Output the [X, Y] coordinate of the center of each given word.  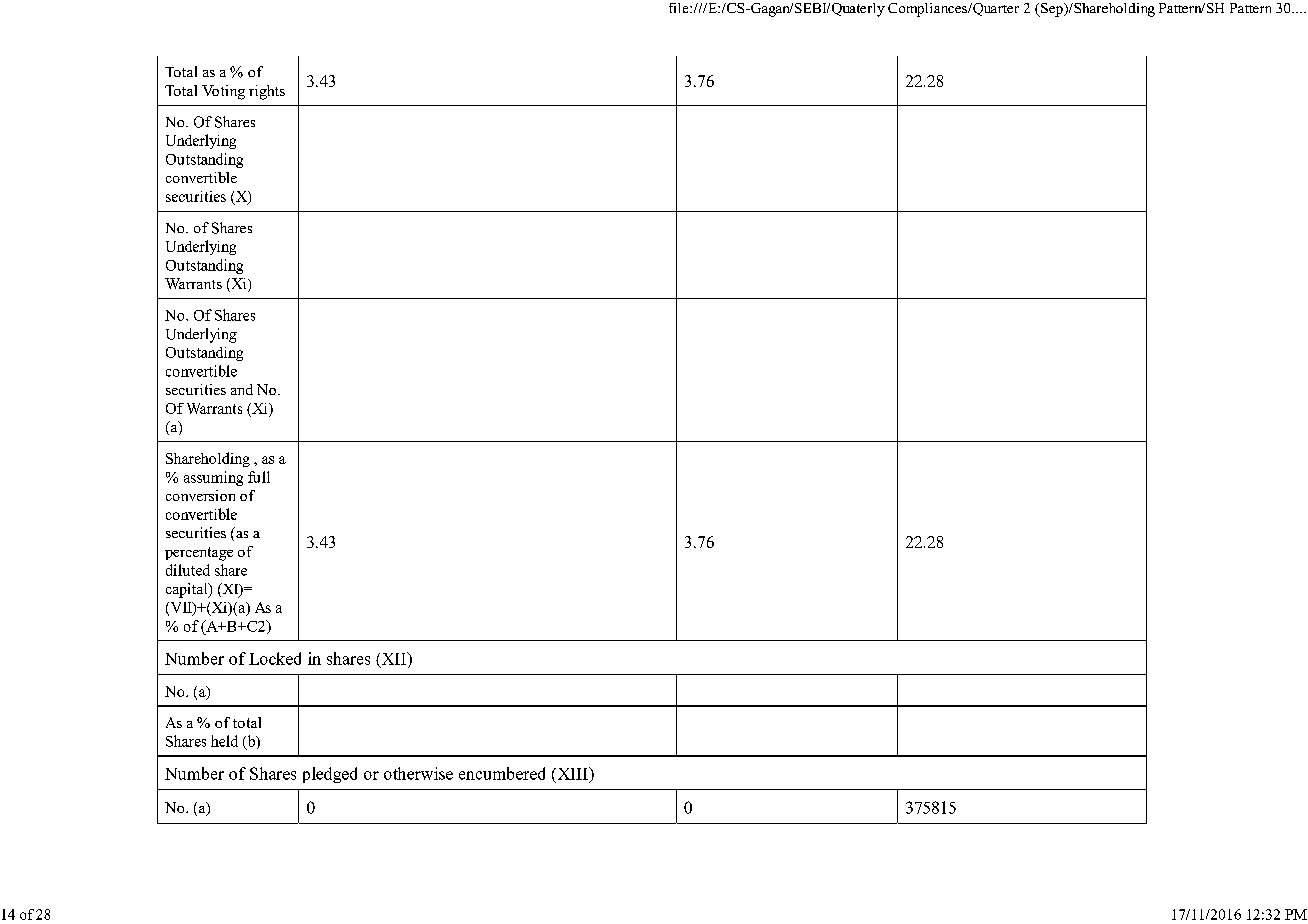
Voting [223, 92]
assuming [213, 478]
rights [267, 92]
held [224, 741]
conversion [200, 495]
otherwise [418, 773]
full [259, 477]
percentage [199, 554]
